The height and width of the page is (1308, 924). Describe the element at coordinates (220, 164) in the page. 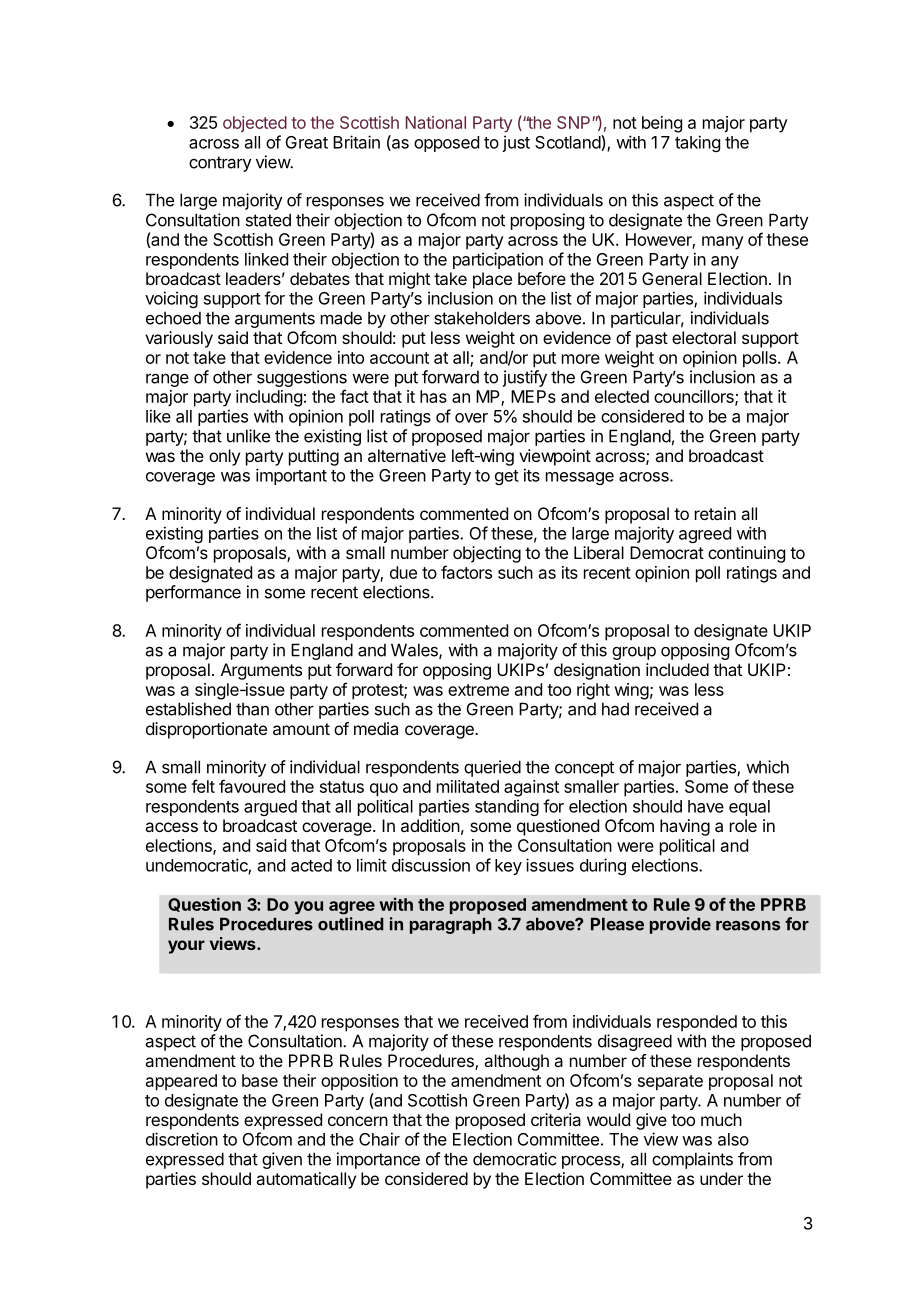

I see `contrary` at that location.
